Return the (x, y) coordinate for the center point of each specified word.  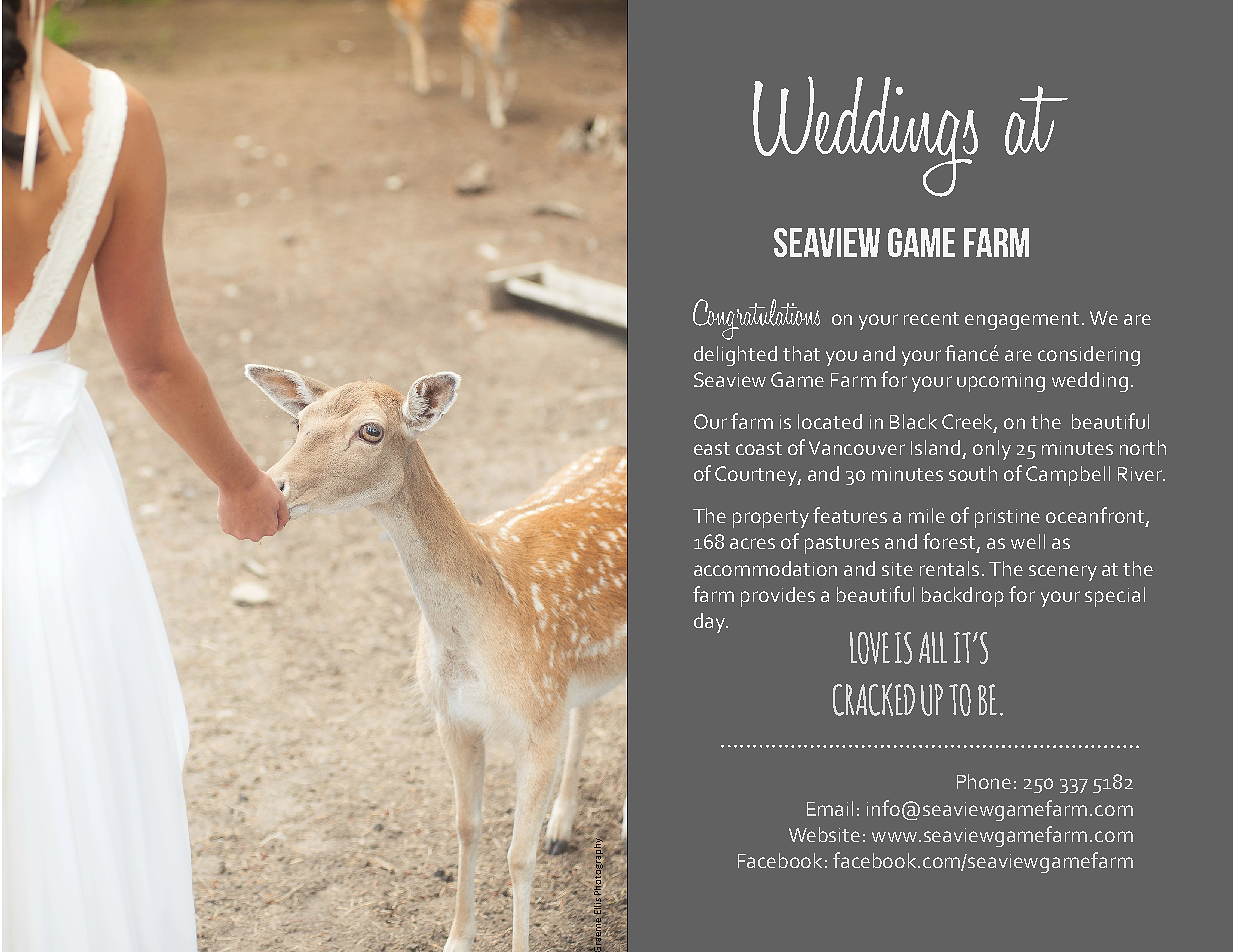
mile (927, 515)
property (771, 519)
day (711, 623)
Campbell (1068, 476)
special (1115, 597)
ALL (933, 647)
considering (1089, 356)
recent (931, 318)
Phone (984, 781)
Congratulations (756, 319)
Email (830, 808)
